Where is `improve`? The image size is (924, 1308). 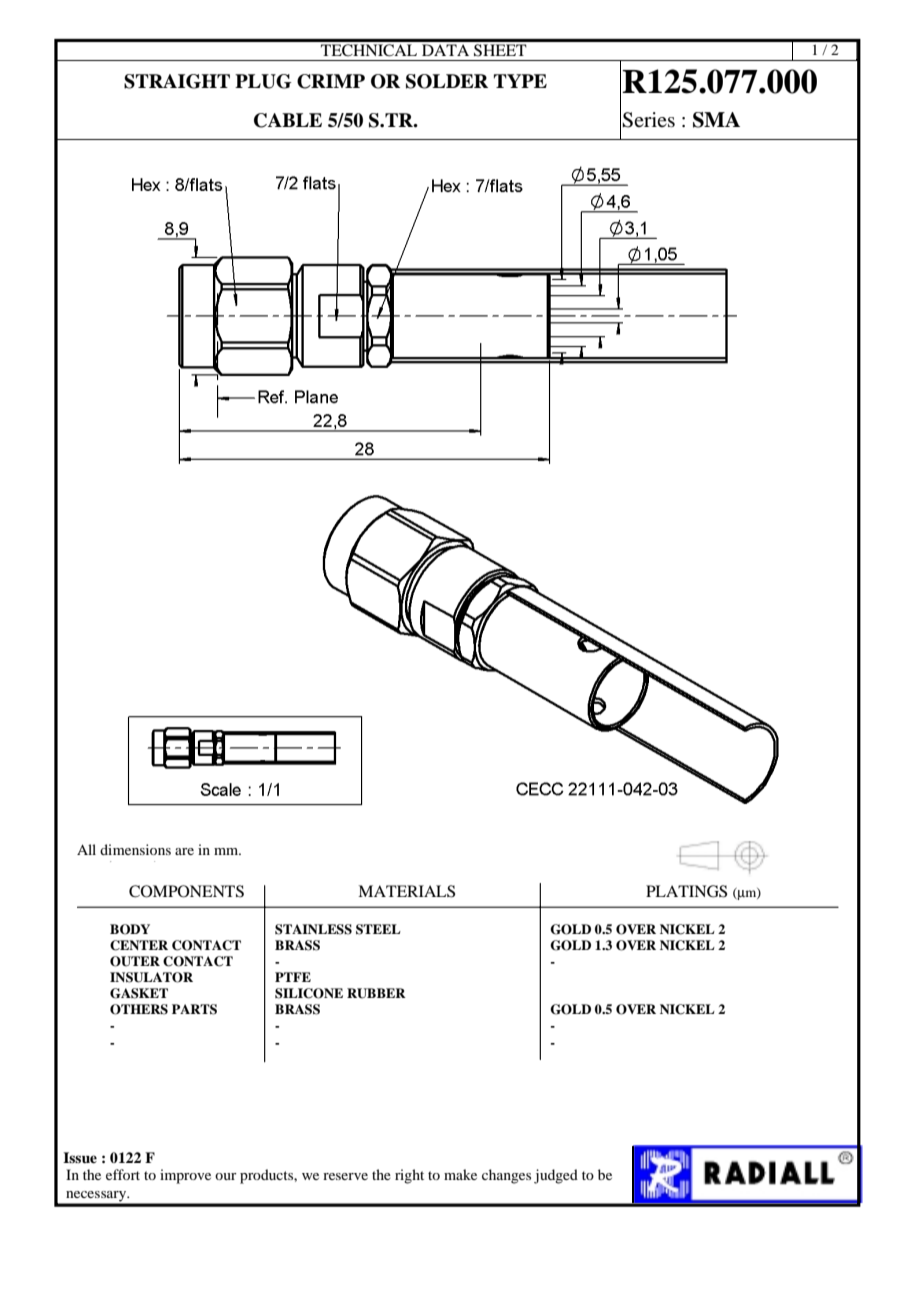
improve is located at coordinates (185, 1176).
